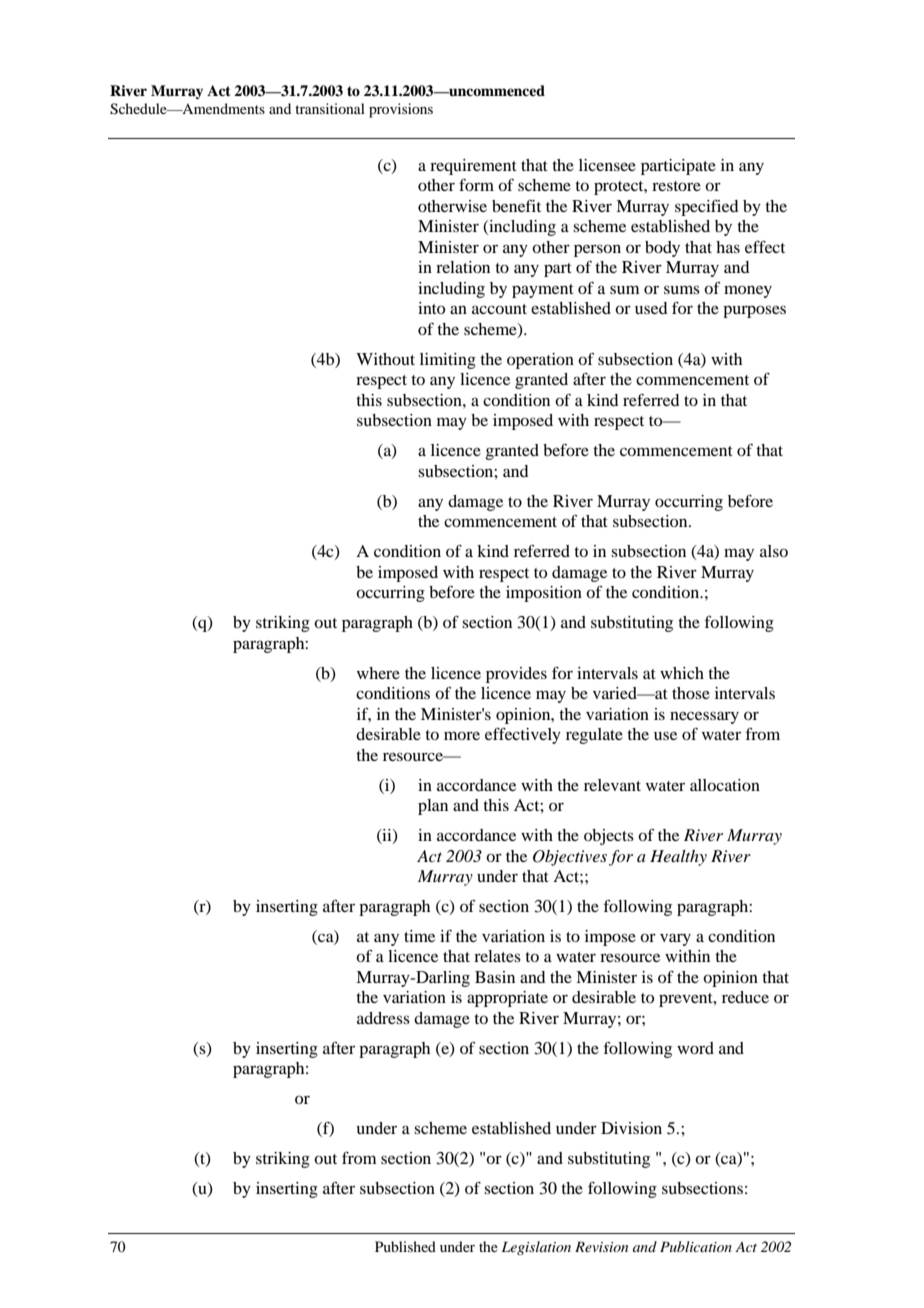  Describe the element at coordinates (706, 208) in the image. I see `specified` at that location.
